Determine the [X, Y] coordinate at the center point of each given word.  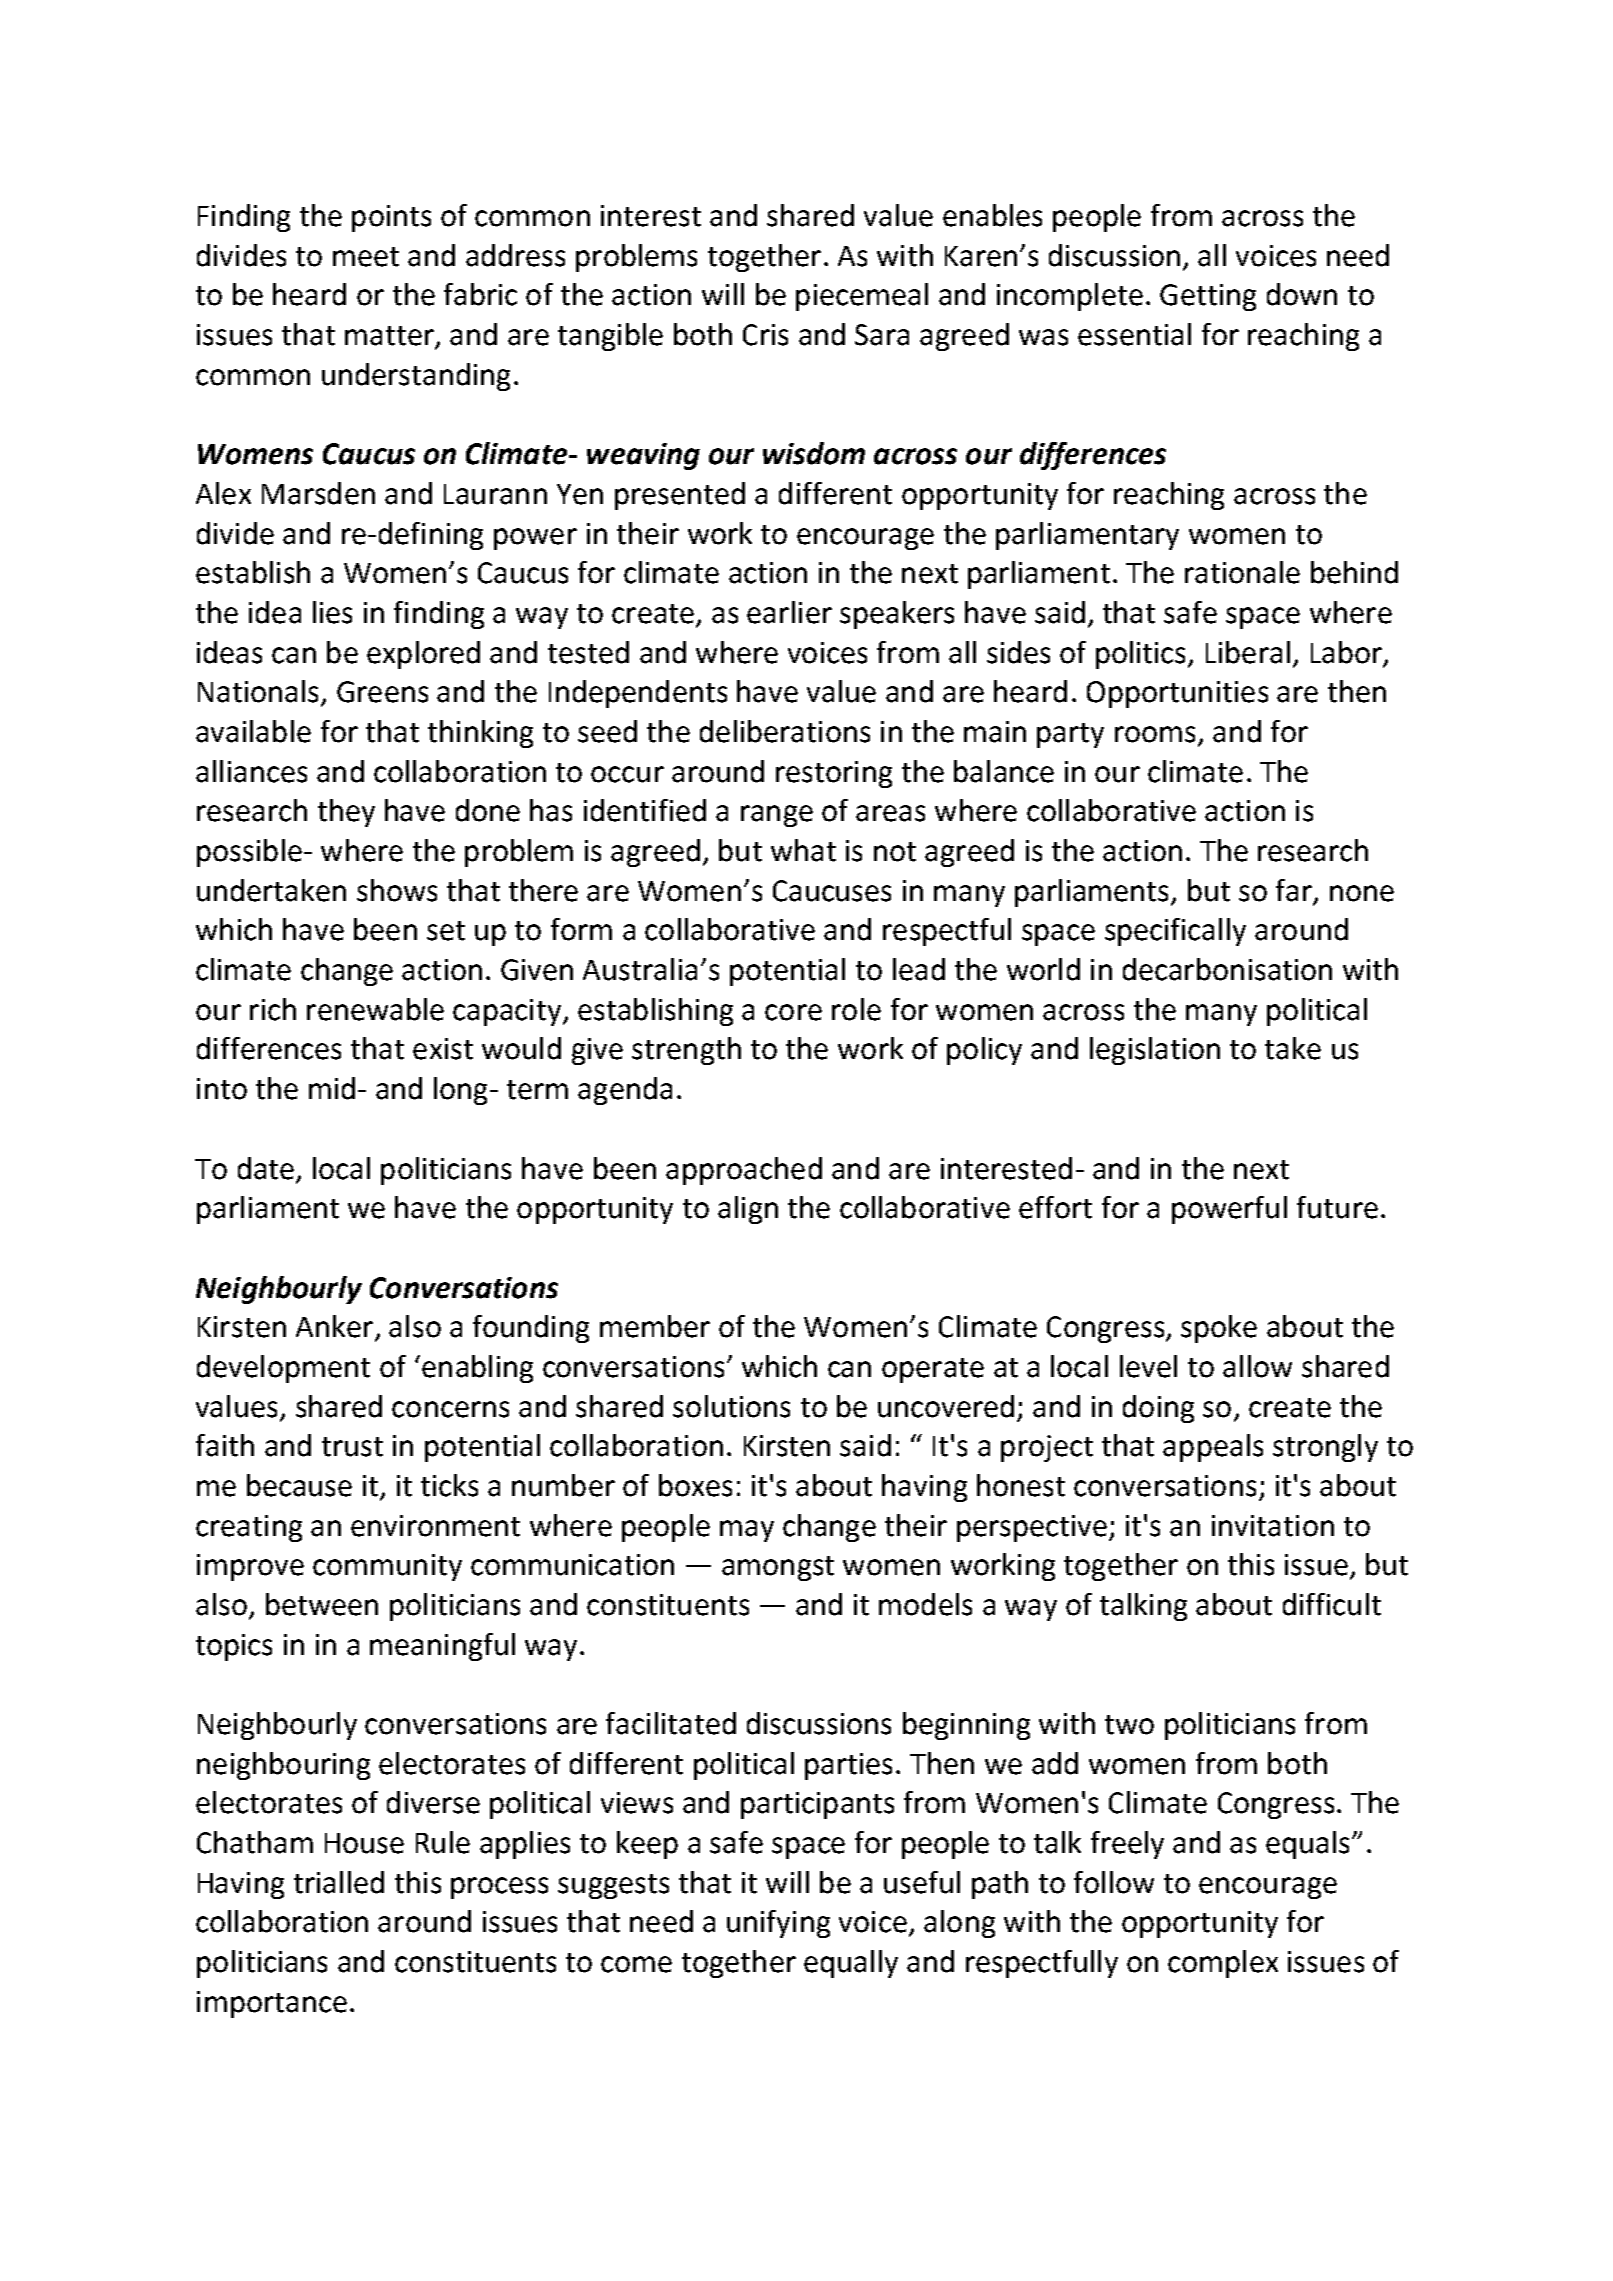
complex [1223, 1964]
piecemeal [862, 297]
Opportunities [1177, 694]
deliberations [785, 731]
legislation [1155, 1051]
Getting [1208, 297]
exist [443, 1049]
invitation [1273, 1526]
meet [366, 257]
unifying [778, 1924]
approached [744, 1171]
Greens [382, 692]
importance [272, 2004]
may [747, 1531]
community [387, 1567]
